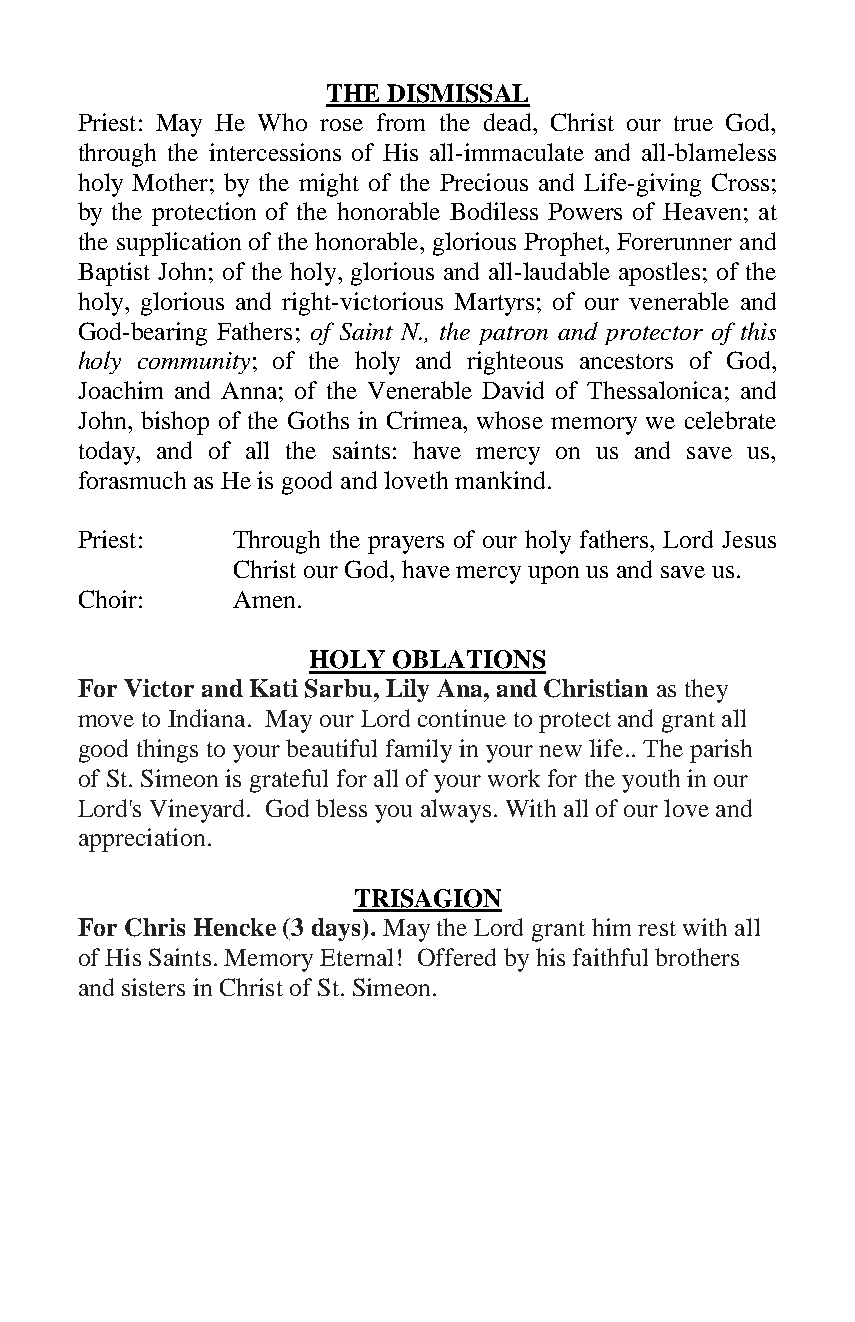 Image resolution: width=855 pixels, height=1322 pixels. Describe the element at coordinates (693, 123) in the document. I see `true` at that location.
